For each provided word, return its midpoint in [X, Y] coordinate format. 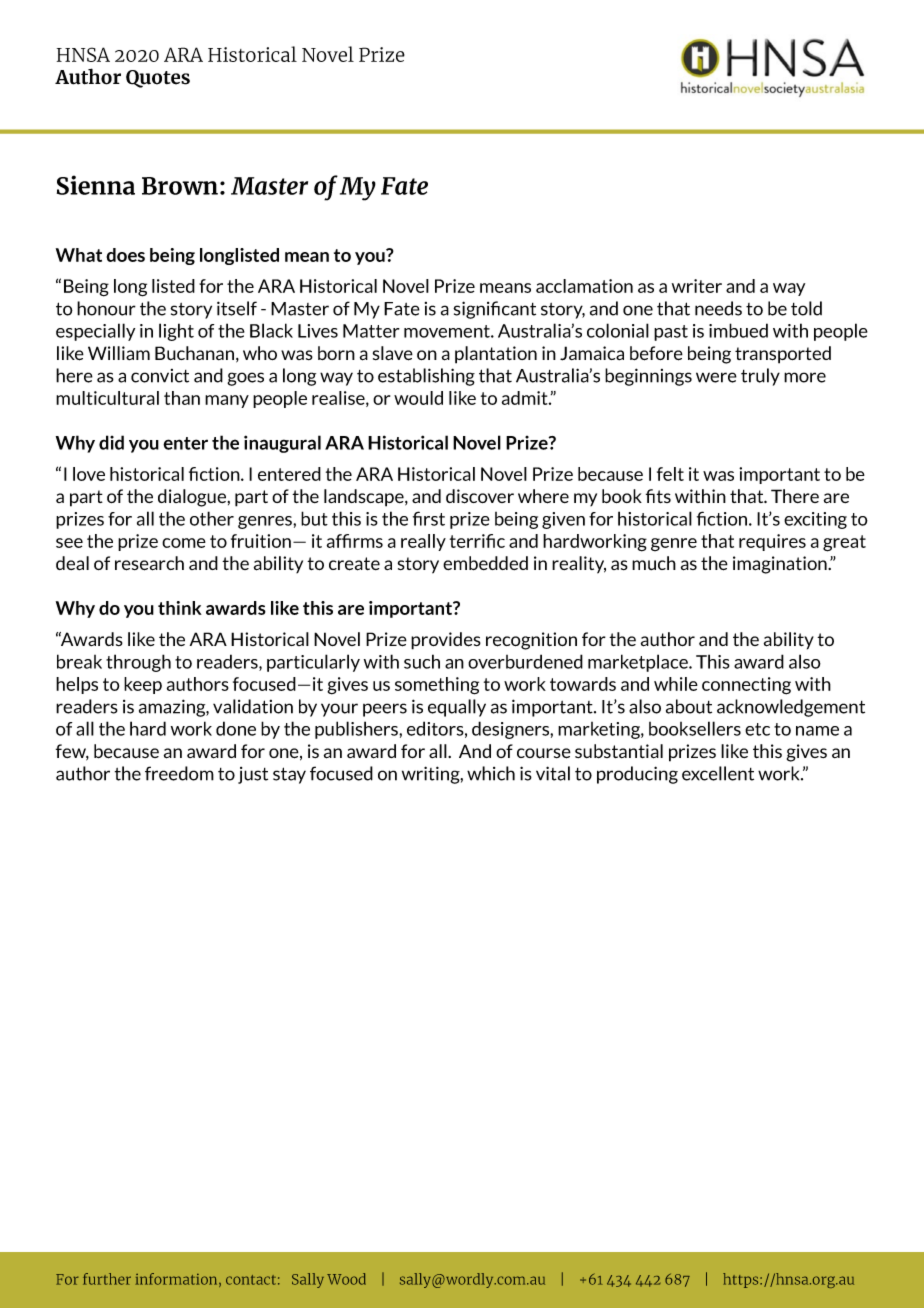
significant [494, 310]
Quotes [158, 79]
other [212, 518]
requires [772, 542]
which [491, 773]
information [177, 1280]
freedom [179, 773]
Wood [346, 1279]
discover [480, 496]
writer [697, 286]
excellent [718, 773]
